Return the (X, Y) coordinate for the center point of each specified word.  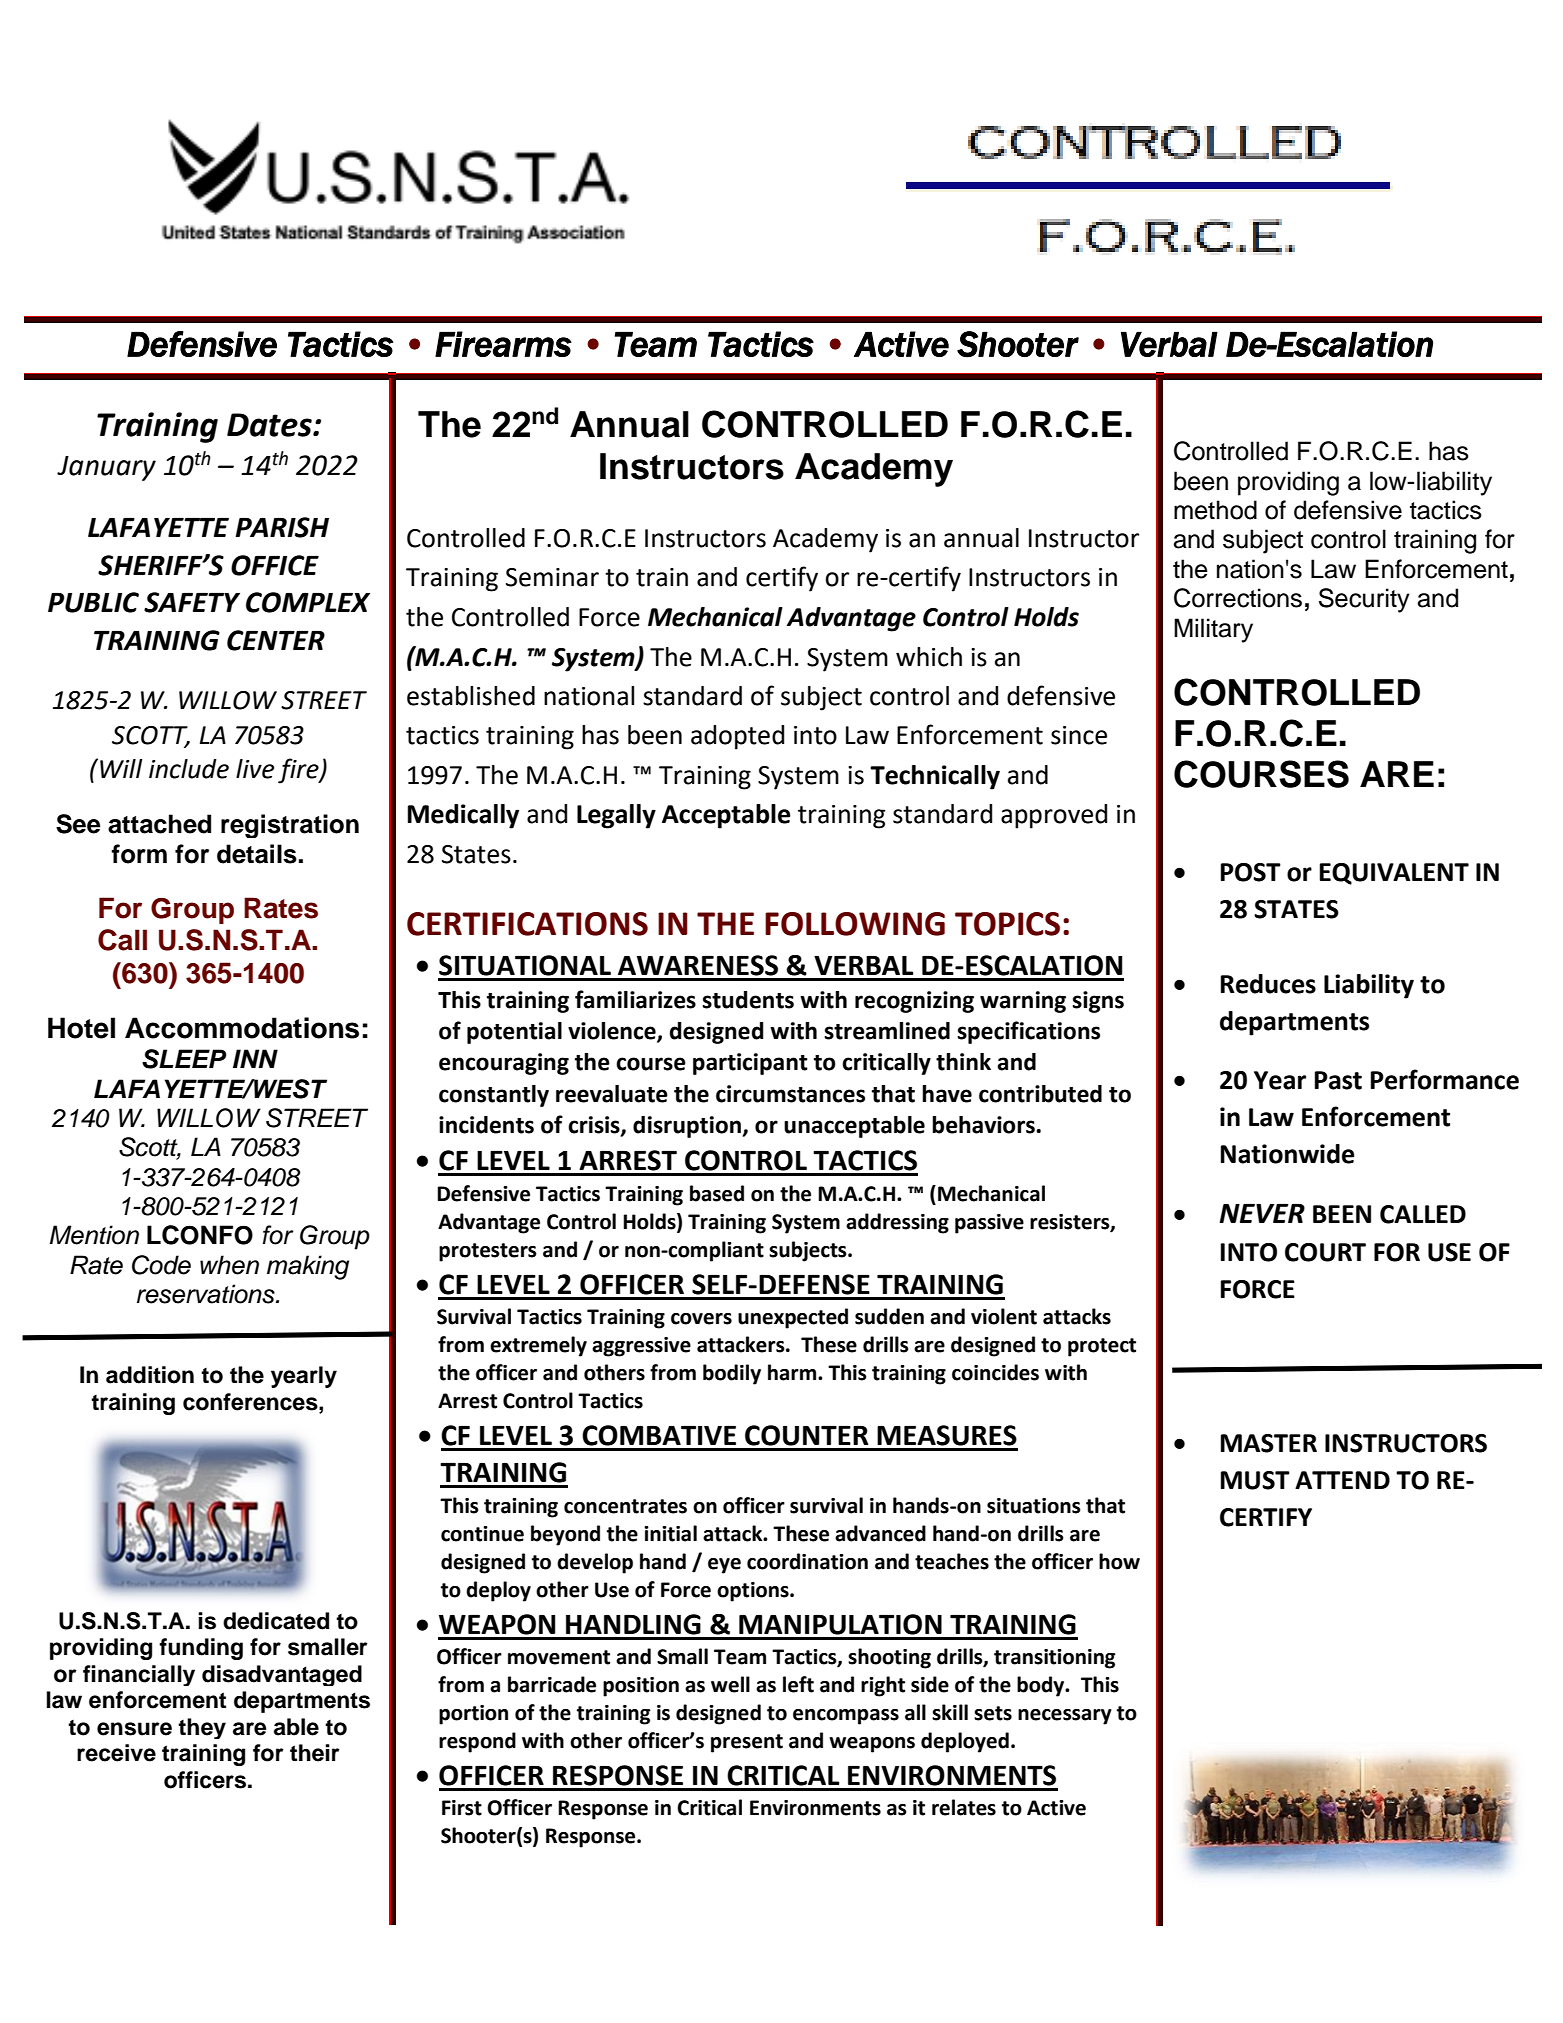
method (1215, 510)
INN (255, 1058)
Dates (270, 425)
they (202, 1728)
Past (1338, 1080)
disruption (688, 1127)
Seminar (552, 577)
